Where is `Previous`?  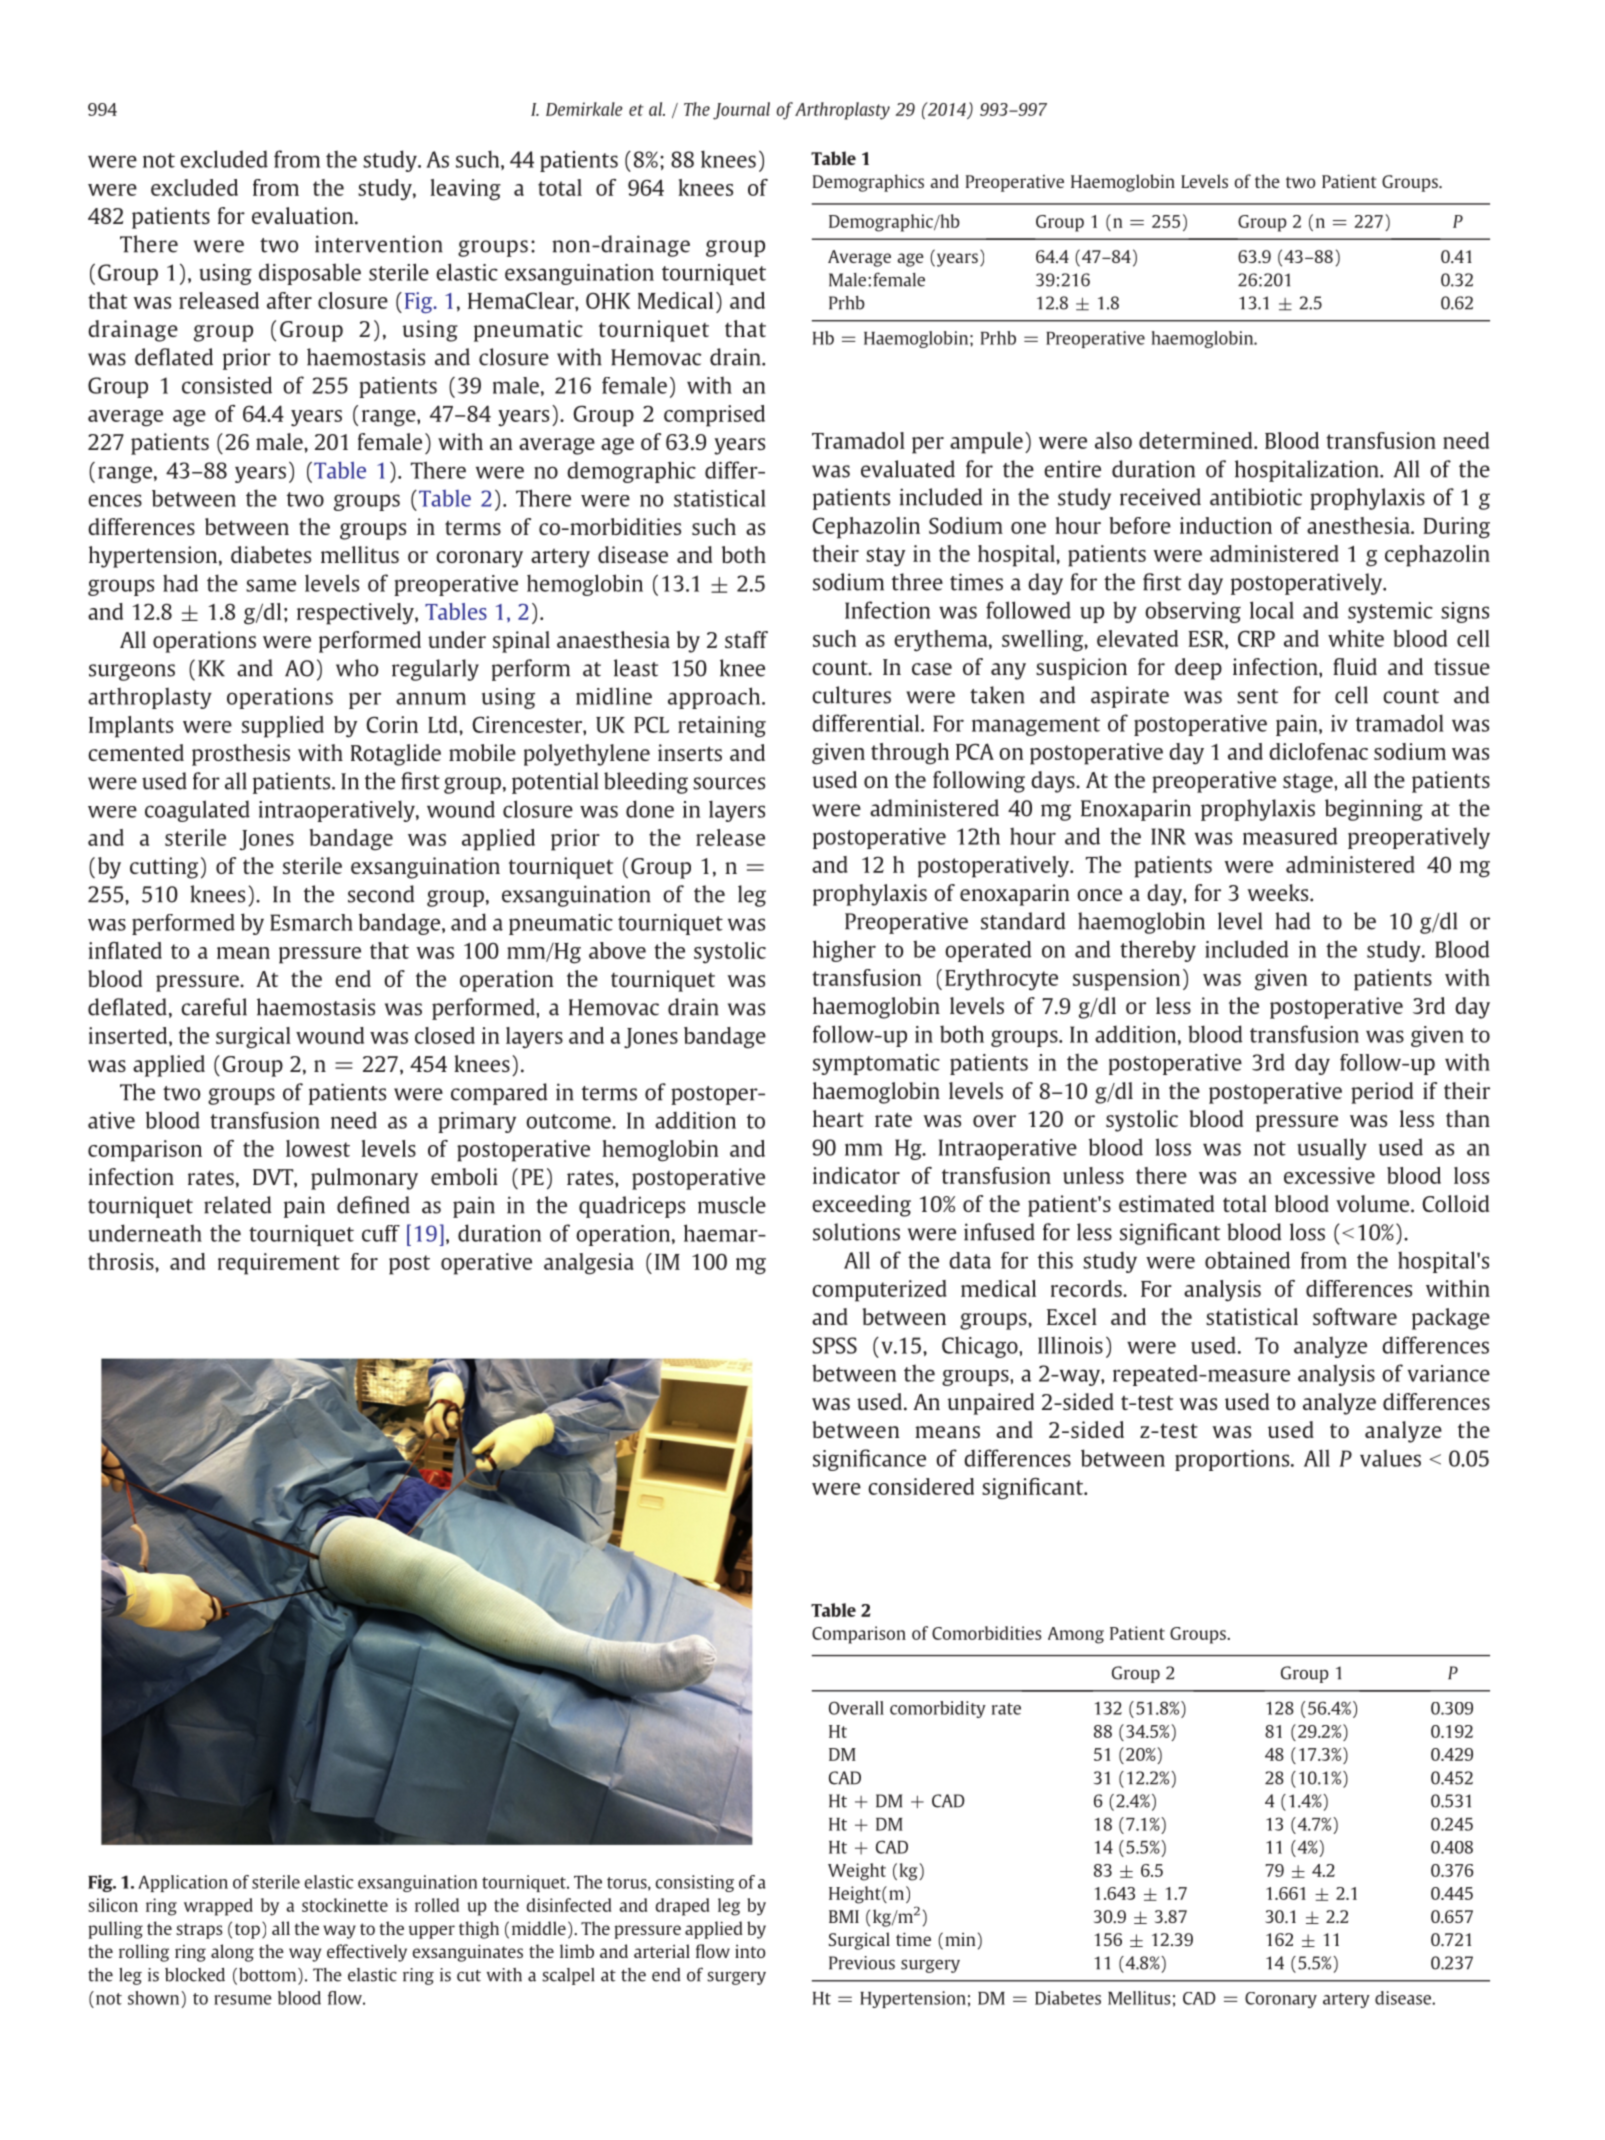
Previous is located at coordinates (862, 1963).
